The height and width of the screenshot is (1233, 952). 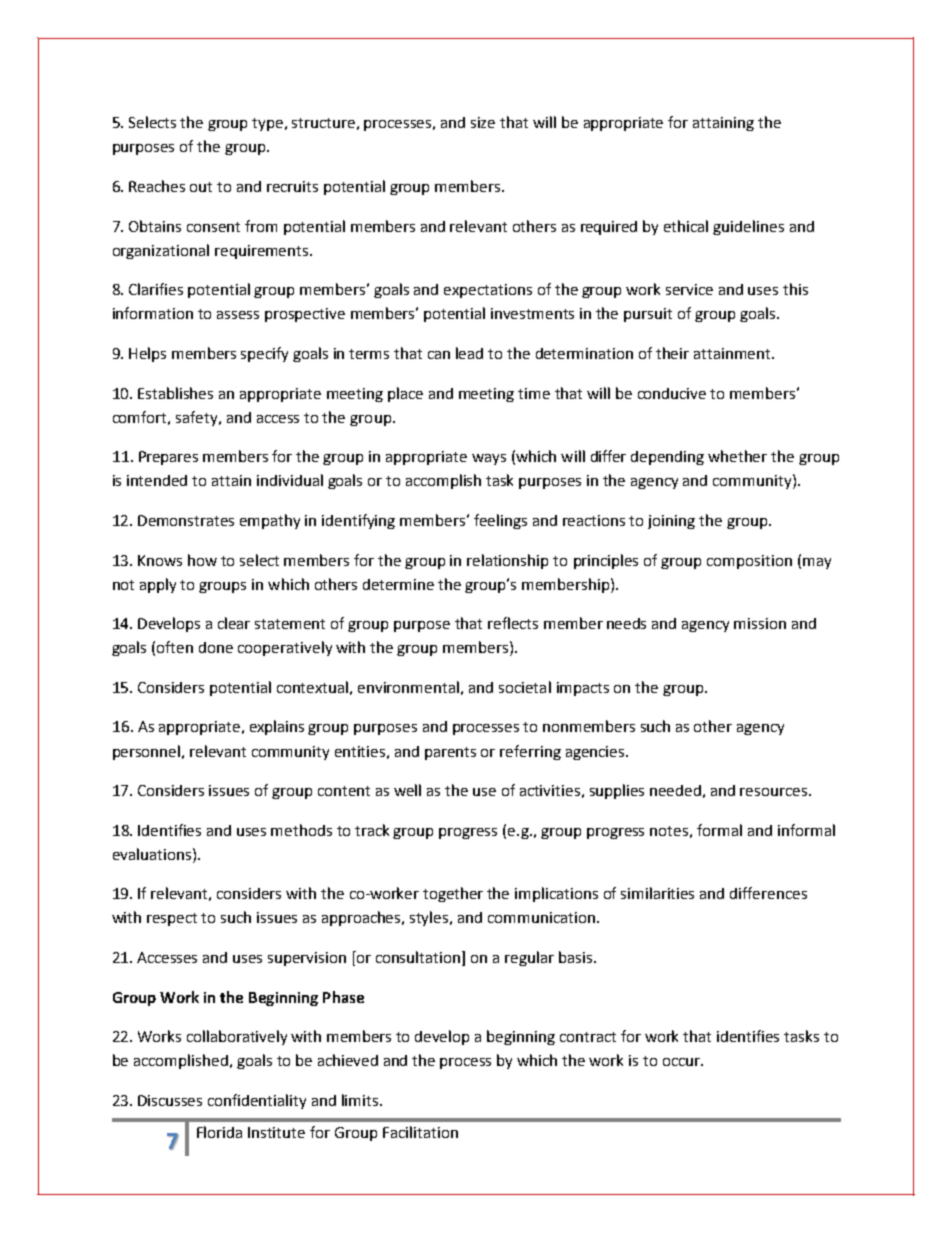 What do you see at coordinates (234, 623) in the screenshot?
I see `clear` at bounding box center [234, 623].
